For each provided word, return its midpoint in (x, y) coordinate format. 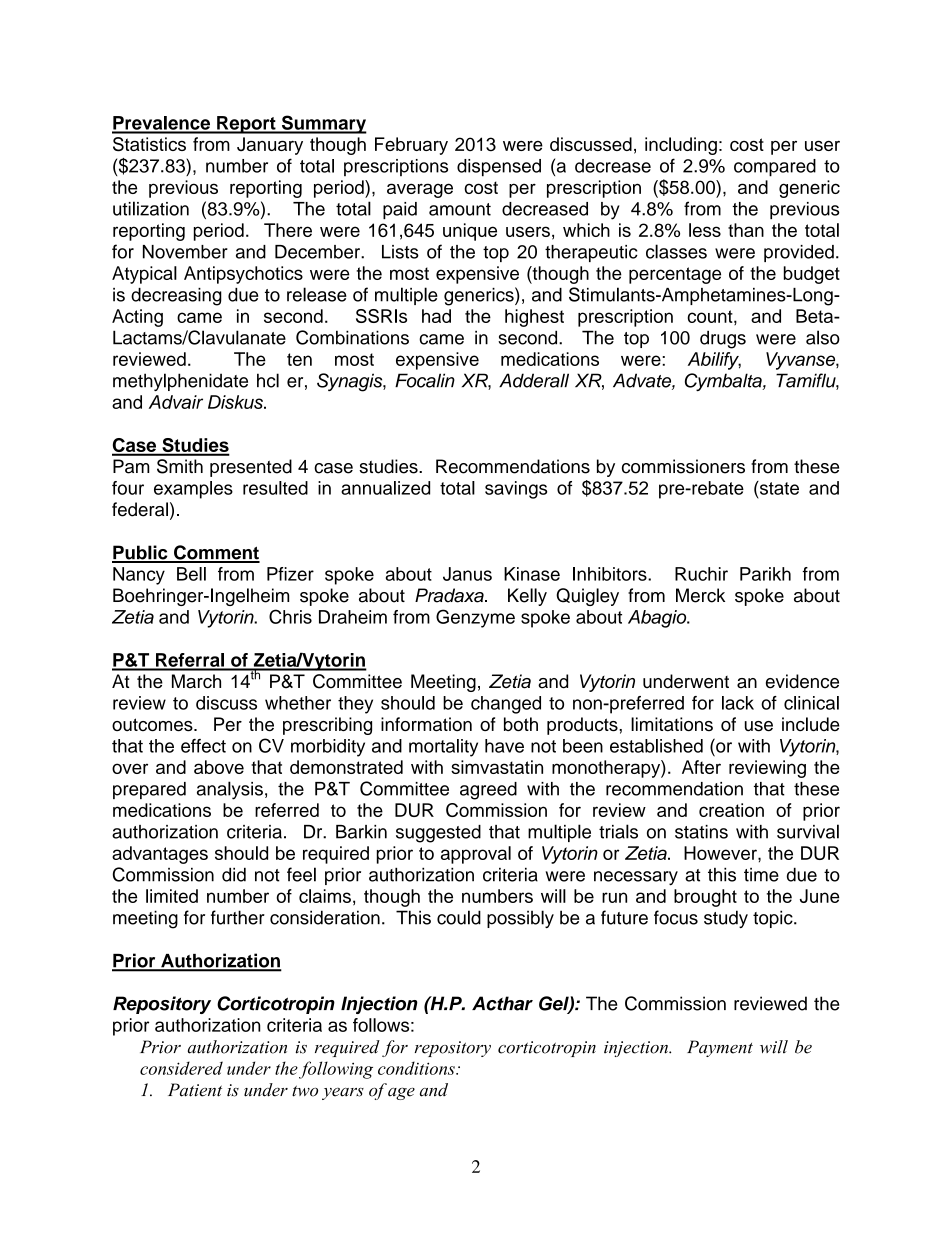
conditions (417, 1068)
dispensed (499, 168)
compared (775, 168)
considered (181, 1068)
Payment (720, 1048)
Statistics (149, 144)
